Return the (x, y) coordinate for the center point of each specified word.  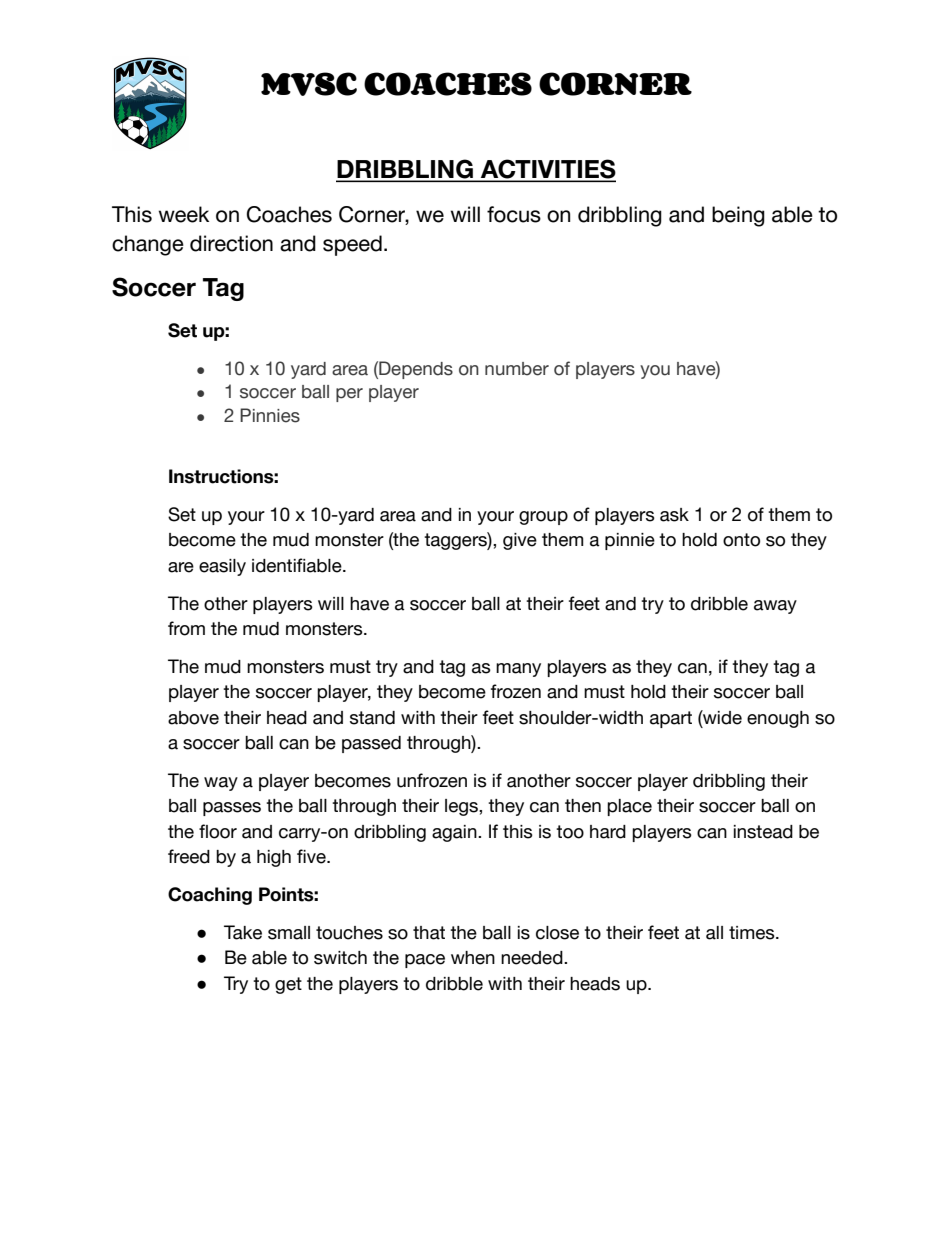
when (473, 958)
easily (222, 567)
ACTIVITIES (547, 170)
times (753, 933)
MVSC (309, 84)
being (738, 216)
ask (674, 515)
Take (243, 932)
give (520, 541)
